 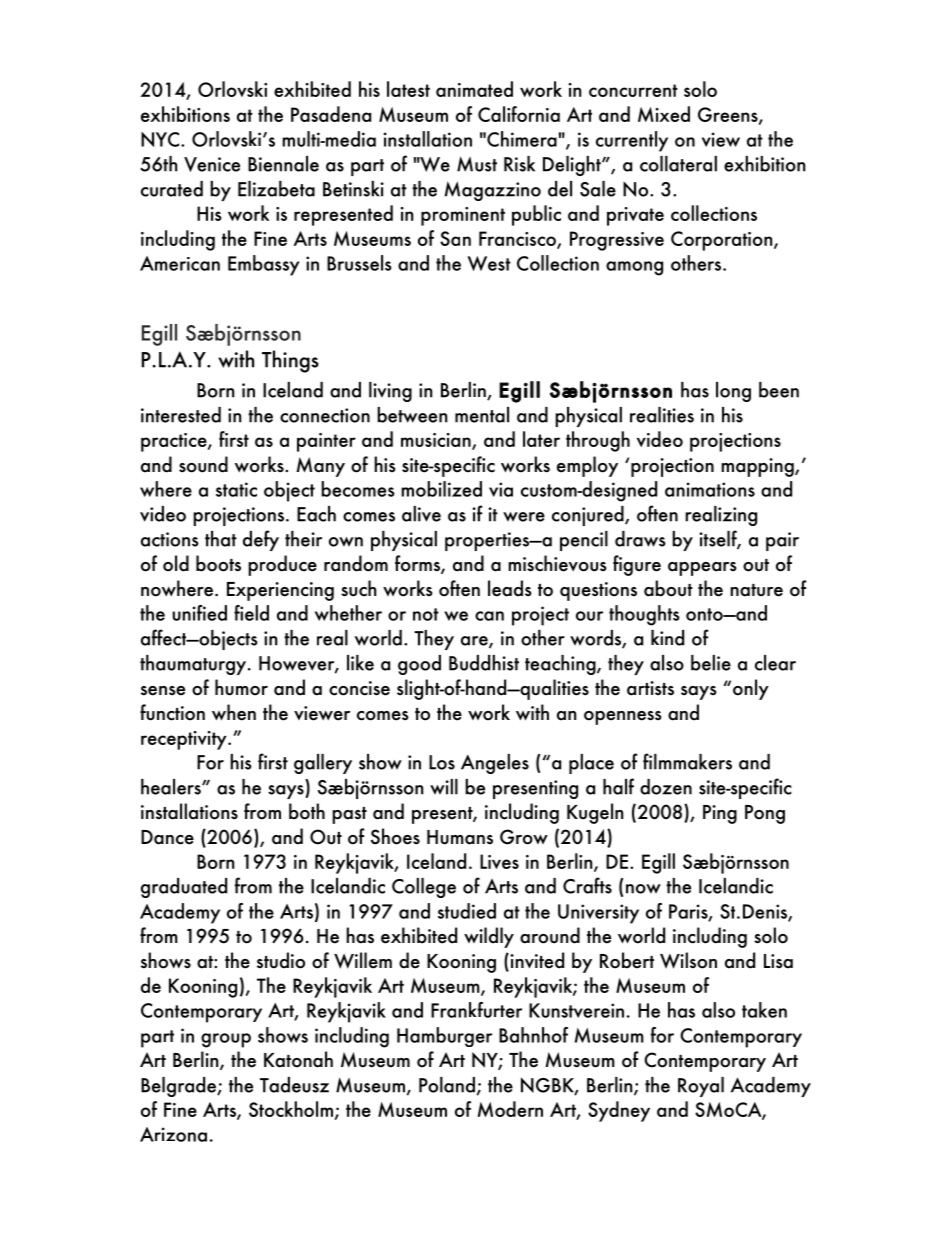 I want to click on Greens, so click(x=729, y=116).
